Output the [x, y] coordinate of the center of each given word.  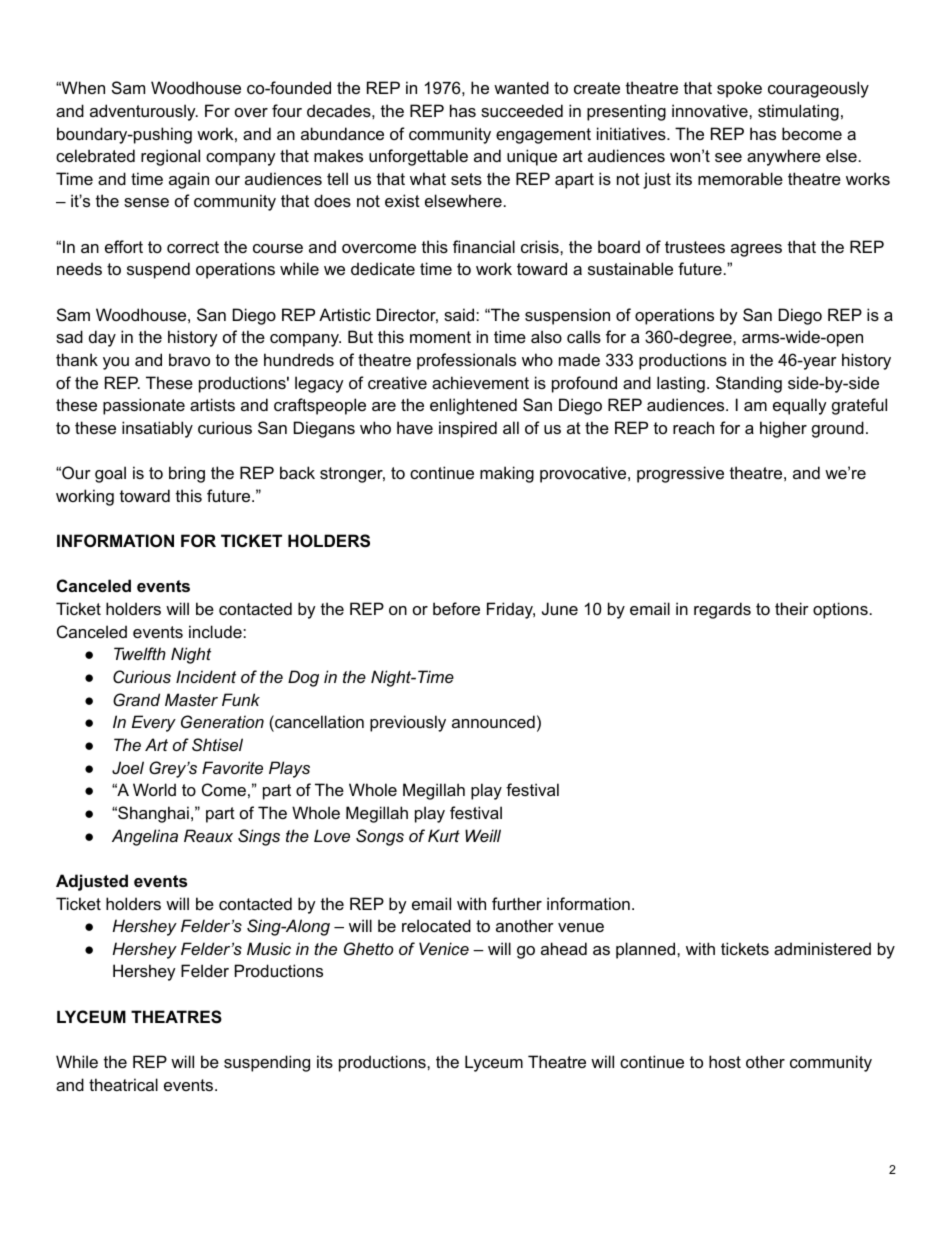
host [725, 1061]
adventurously [144, 112]
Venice [444, 948]
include [216, 631]
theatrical [123, 1084]
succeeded [522, 110]
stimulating [798, 112]
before [456, 608]
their [792, 608]
